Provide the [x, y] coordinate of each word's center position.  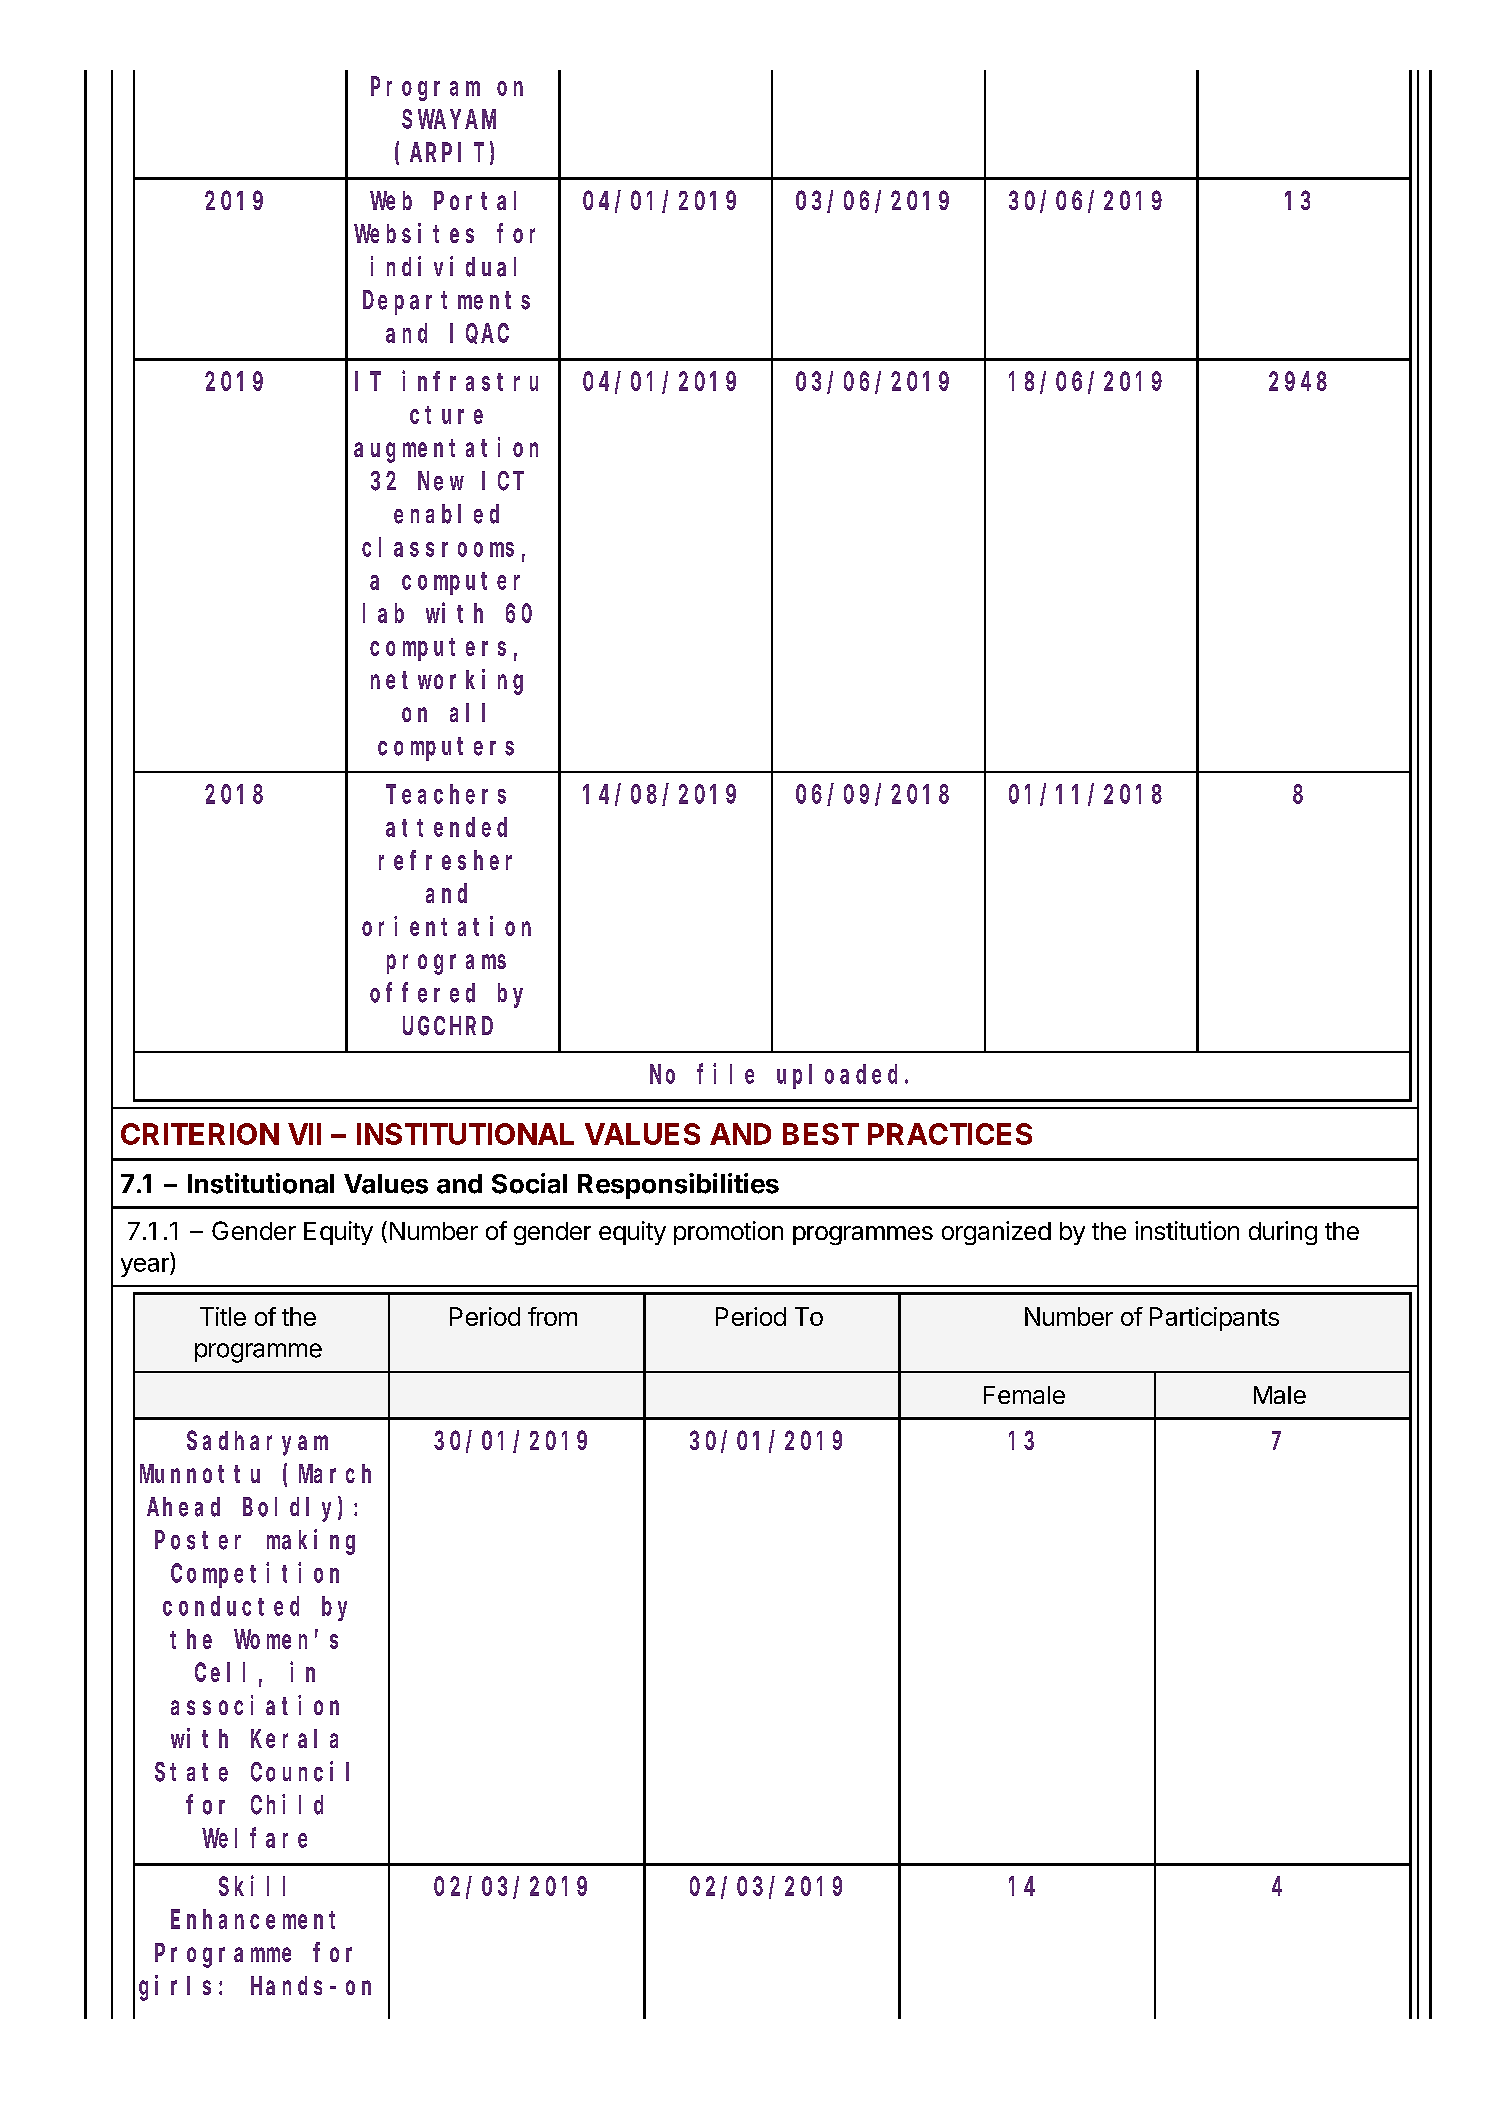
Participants [1214, 1319]
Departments [446, 303]
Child [287, 1804]
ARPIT [447, 153]
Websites [414, 233]
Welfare [254, 1838]
